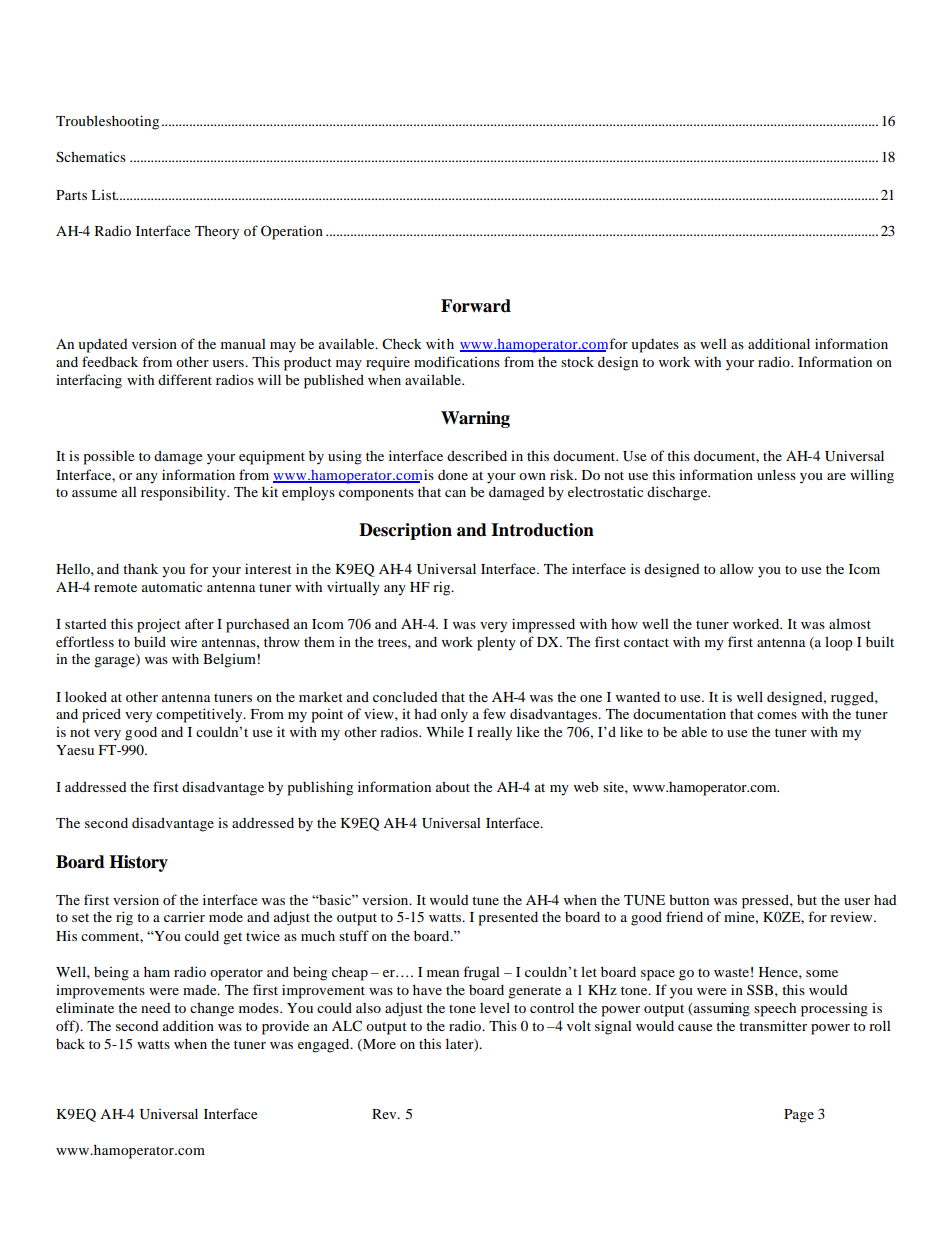  I want to click on updates, so click(655, 346).
